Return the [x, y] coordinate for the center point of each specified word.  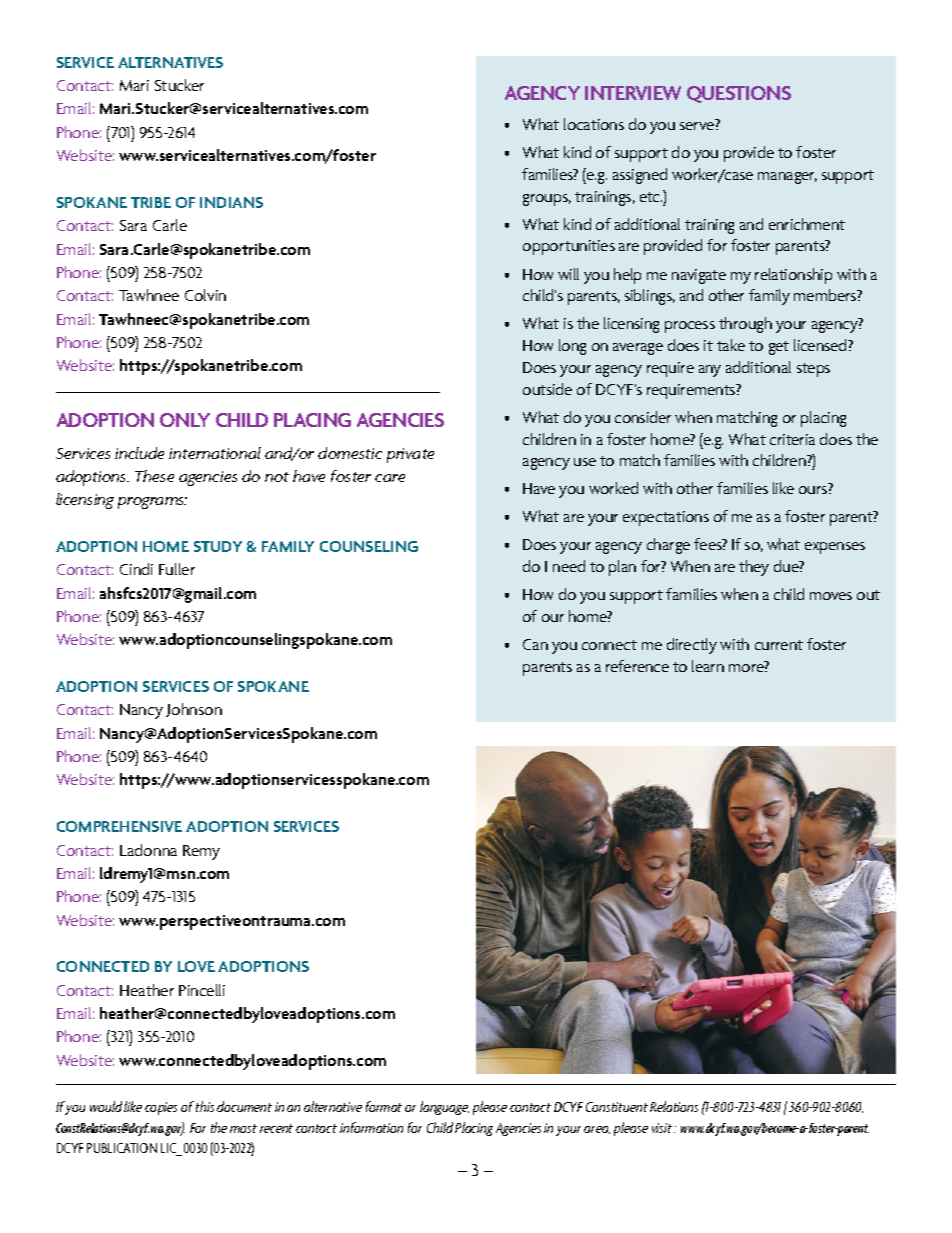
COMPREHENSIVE [119, 826]
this [205, 1106]
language [444, 1108]
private [410, 455]
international [215, 453]
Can [535, 644]
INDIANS [231, 202]
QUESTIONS [739, 94]
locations [594, 124]
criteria [792, 439]
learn [708, 666]
